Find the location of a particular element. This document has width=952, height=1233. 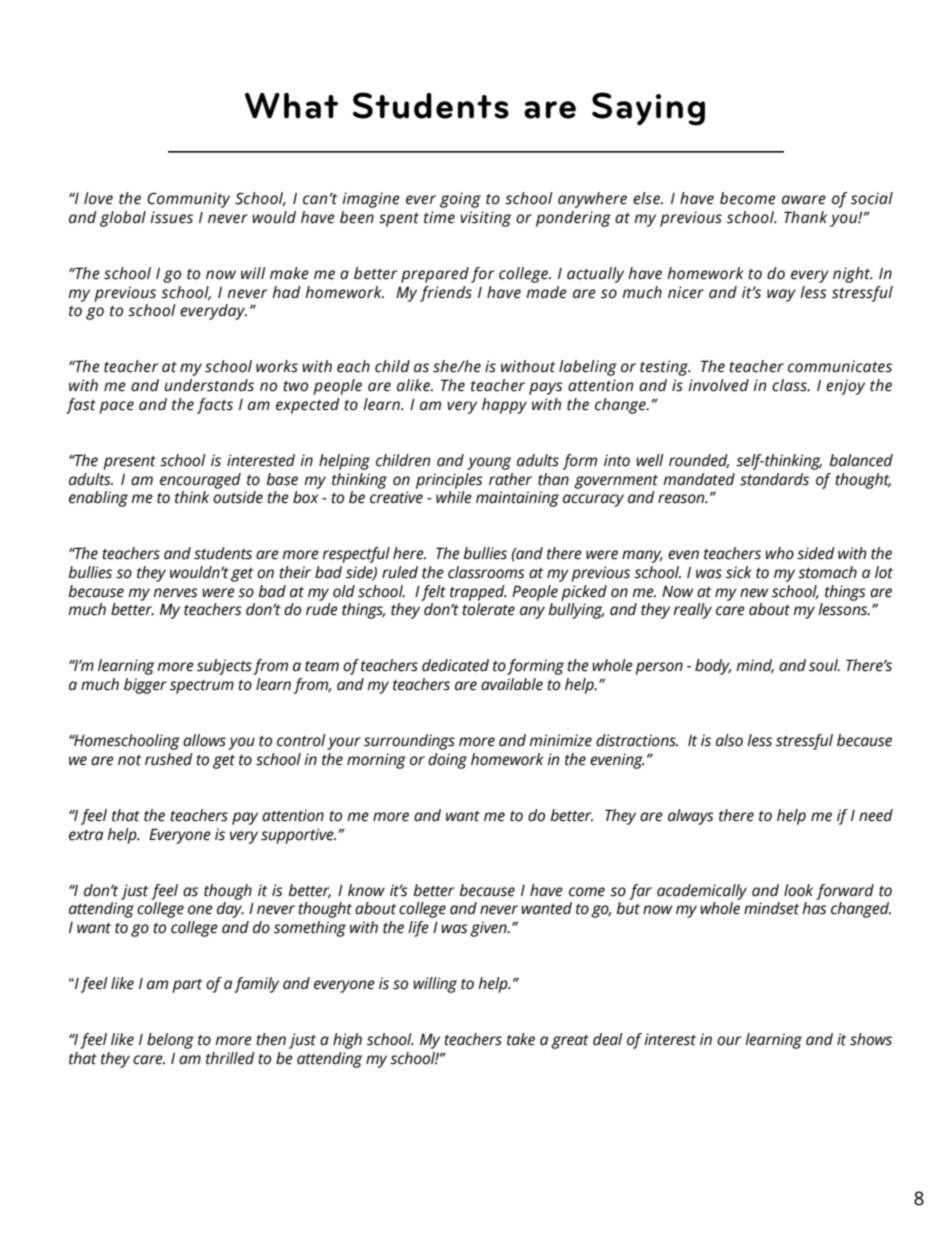

take is located at coordinates (521, 1039).
